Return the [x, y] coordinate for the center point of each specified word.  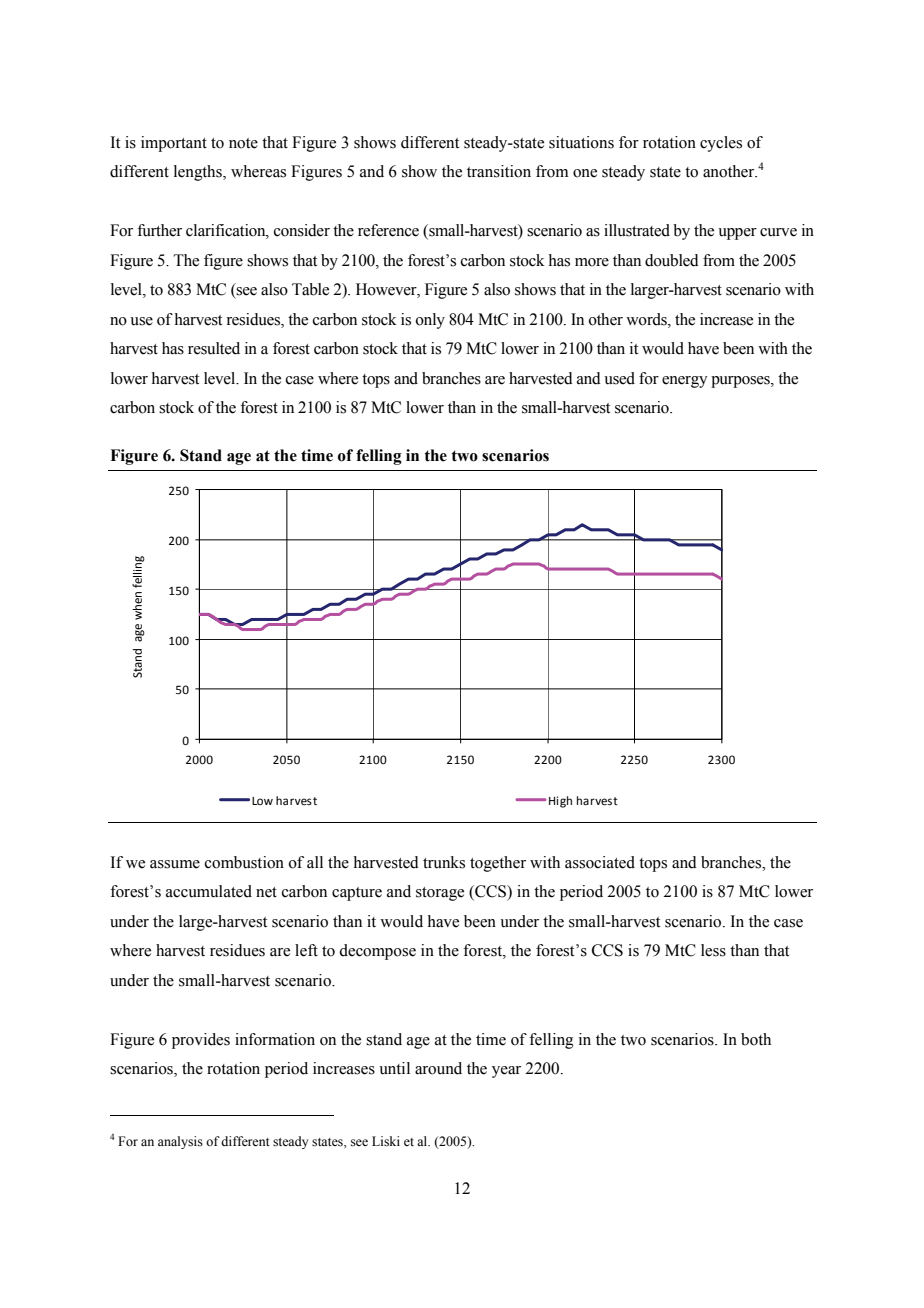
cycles [721, 144]
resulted [214, 348]
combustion [244, 862]
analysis [180, 1142]
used [619, 378]
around [438, 1068]
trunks [444, 862]
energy [684, 382]
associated [600, 862]
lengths [199, 173]
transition [499, 171]
